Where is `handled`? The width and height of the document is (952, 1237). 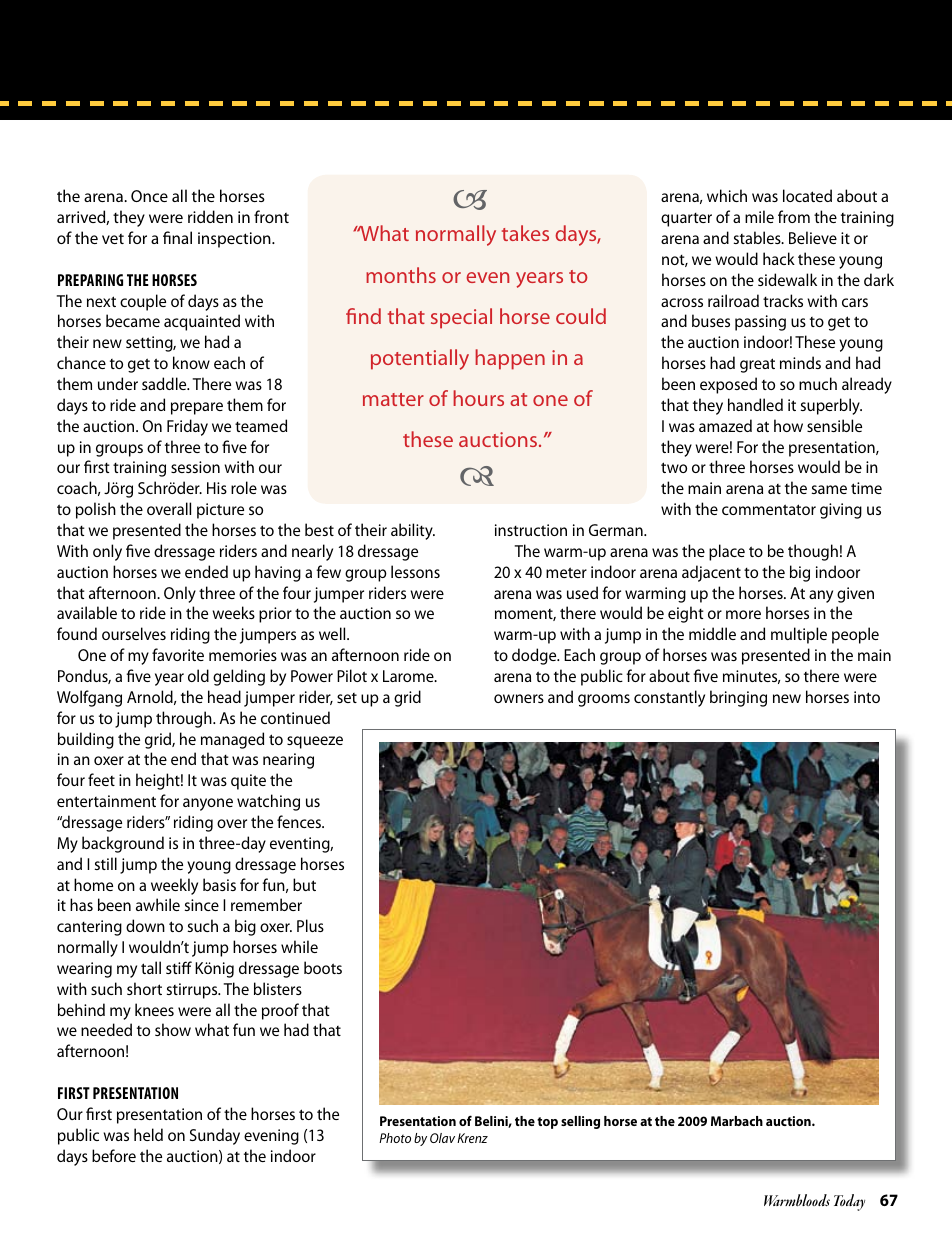
handled is located at coordinates (755, 404).
